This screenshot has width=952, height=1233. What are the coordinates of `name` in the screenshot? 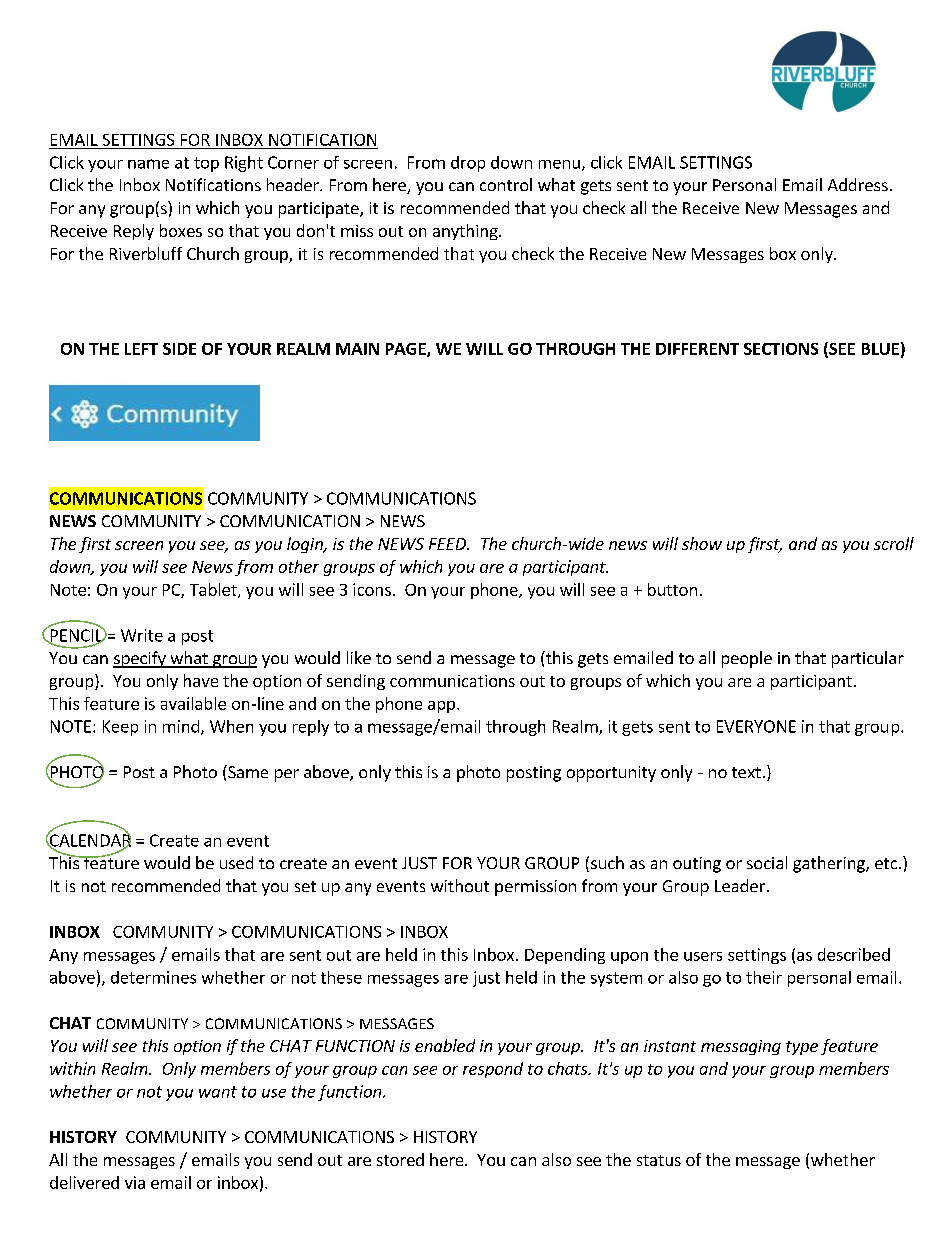 It's located at (148, 164).
